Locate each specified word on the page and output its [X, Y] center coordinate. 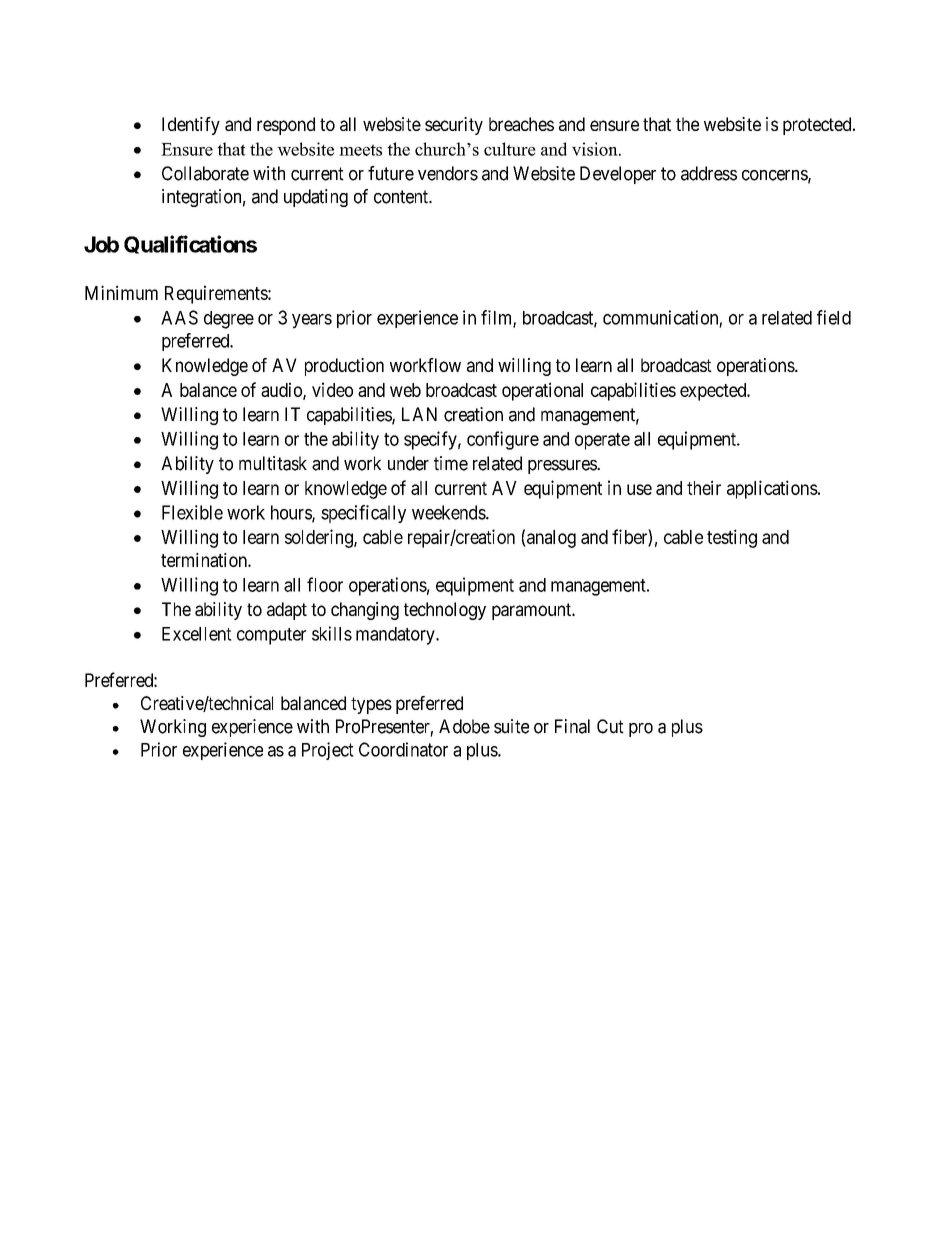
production [344, 367]
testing [732, 538]
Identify [191, 126]
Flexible [192, 512]
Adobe [464, 726]
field [834, 317]
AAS [179, 317]
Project [328, 751]
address [709, 173]
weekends [449, 512]
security [454, 126]
